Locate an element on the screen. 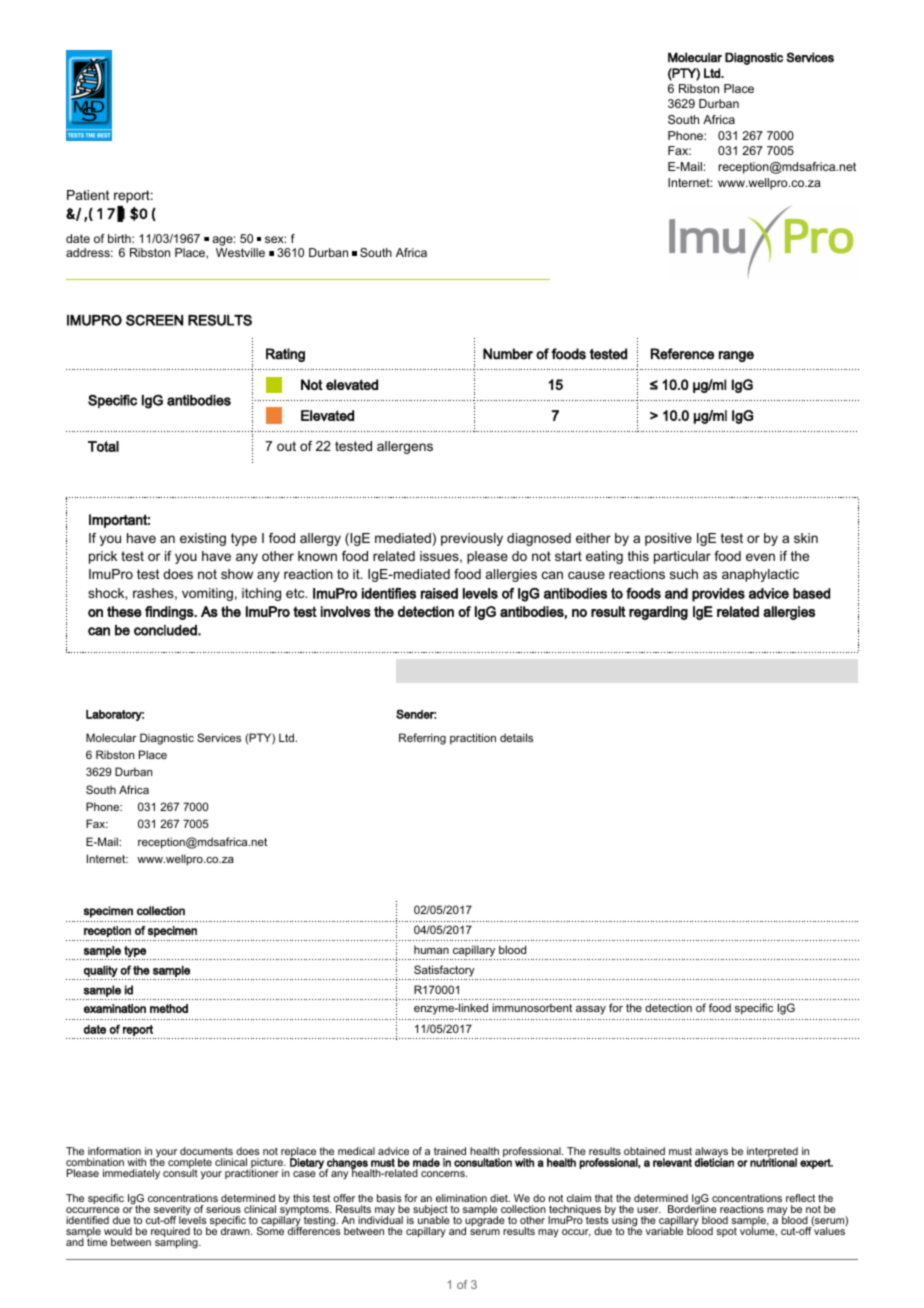 Image resolution: width=924 pixels, height=1308 pixels. elimination is located at coordinates (461, 1198).
